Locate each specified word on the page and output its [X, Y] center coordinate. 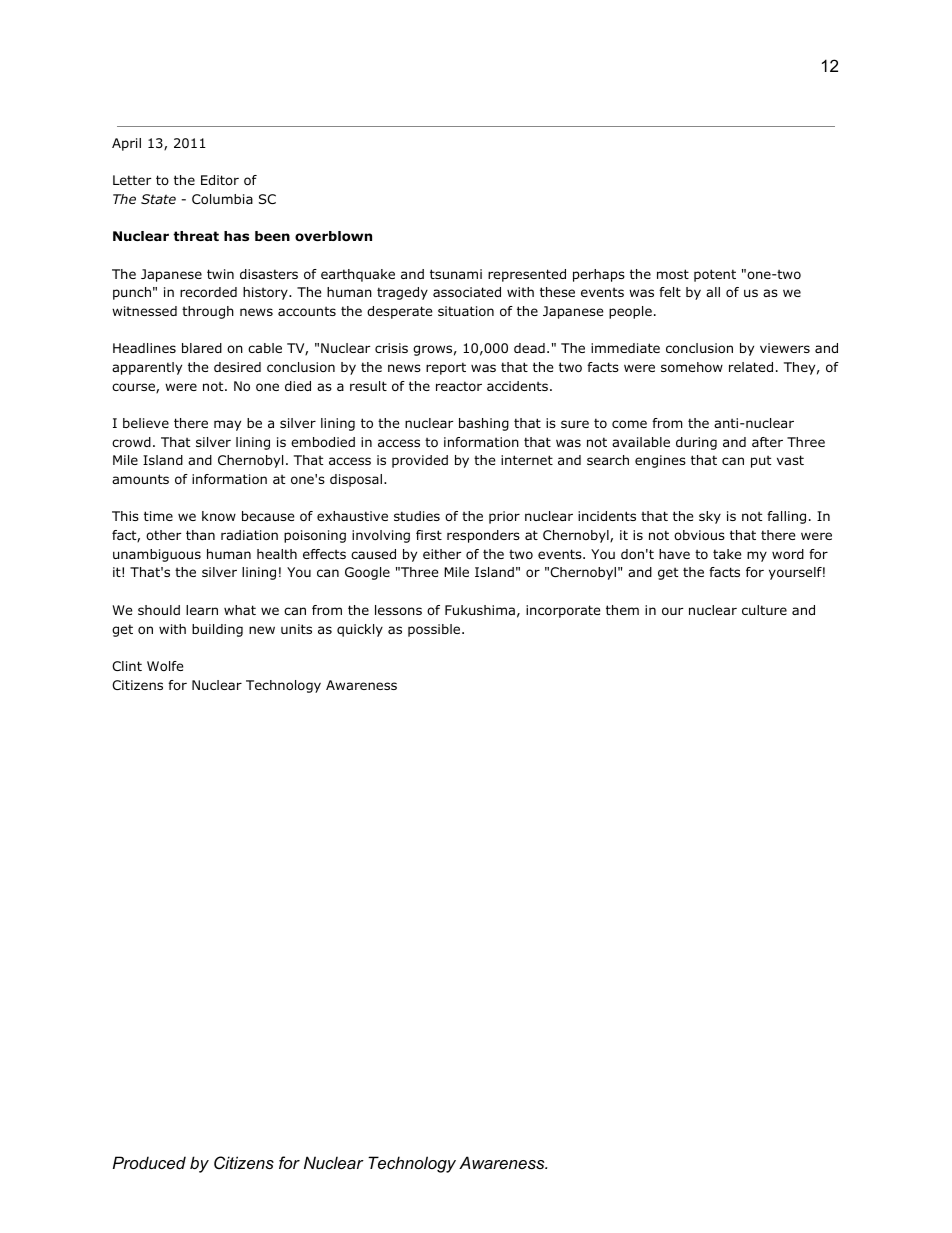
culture [764, 610]
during [696, 443]
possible [435, 630]
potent [715, 275]
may [227, 425]
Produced [149, 1162]
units [296, 629]
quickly [360, 630]
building [217, 630]
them [622, 610]
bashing [484, 424]
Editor [220, 180]
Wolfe [165, 666]
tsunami [456, 274]
